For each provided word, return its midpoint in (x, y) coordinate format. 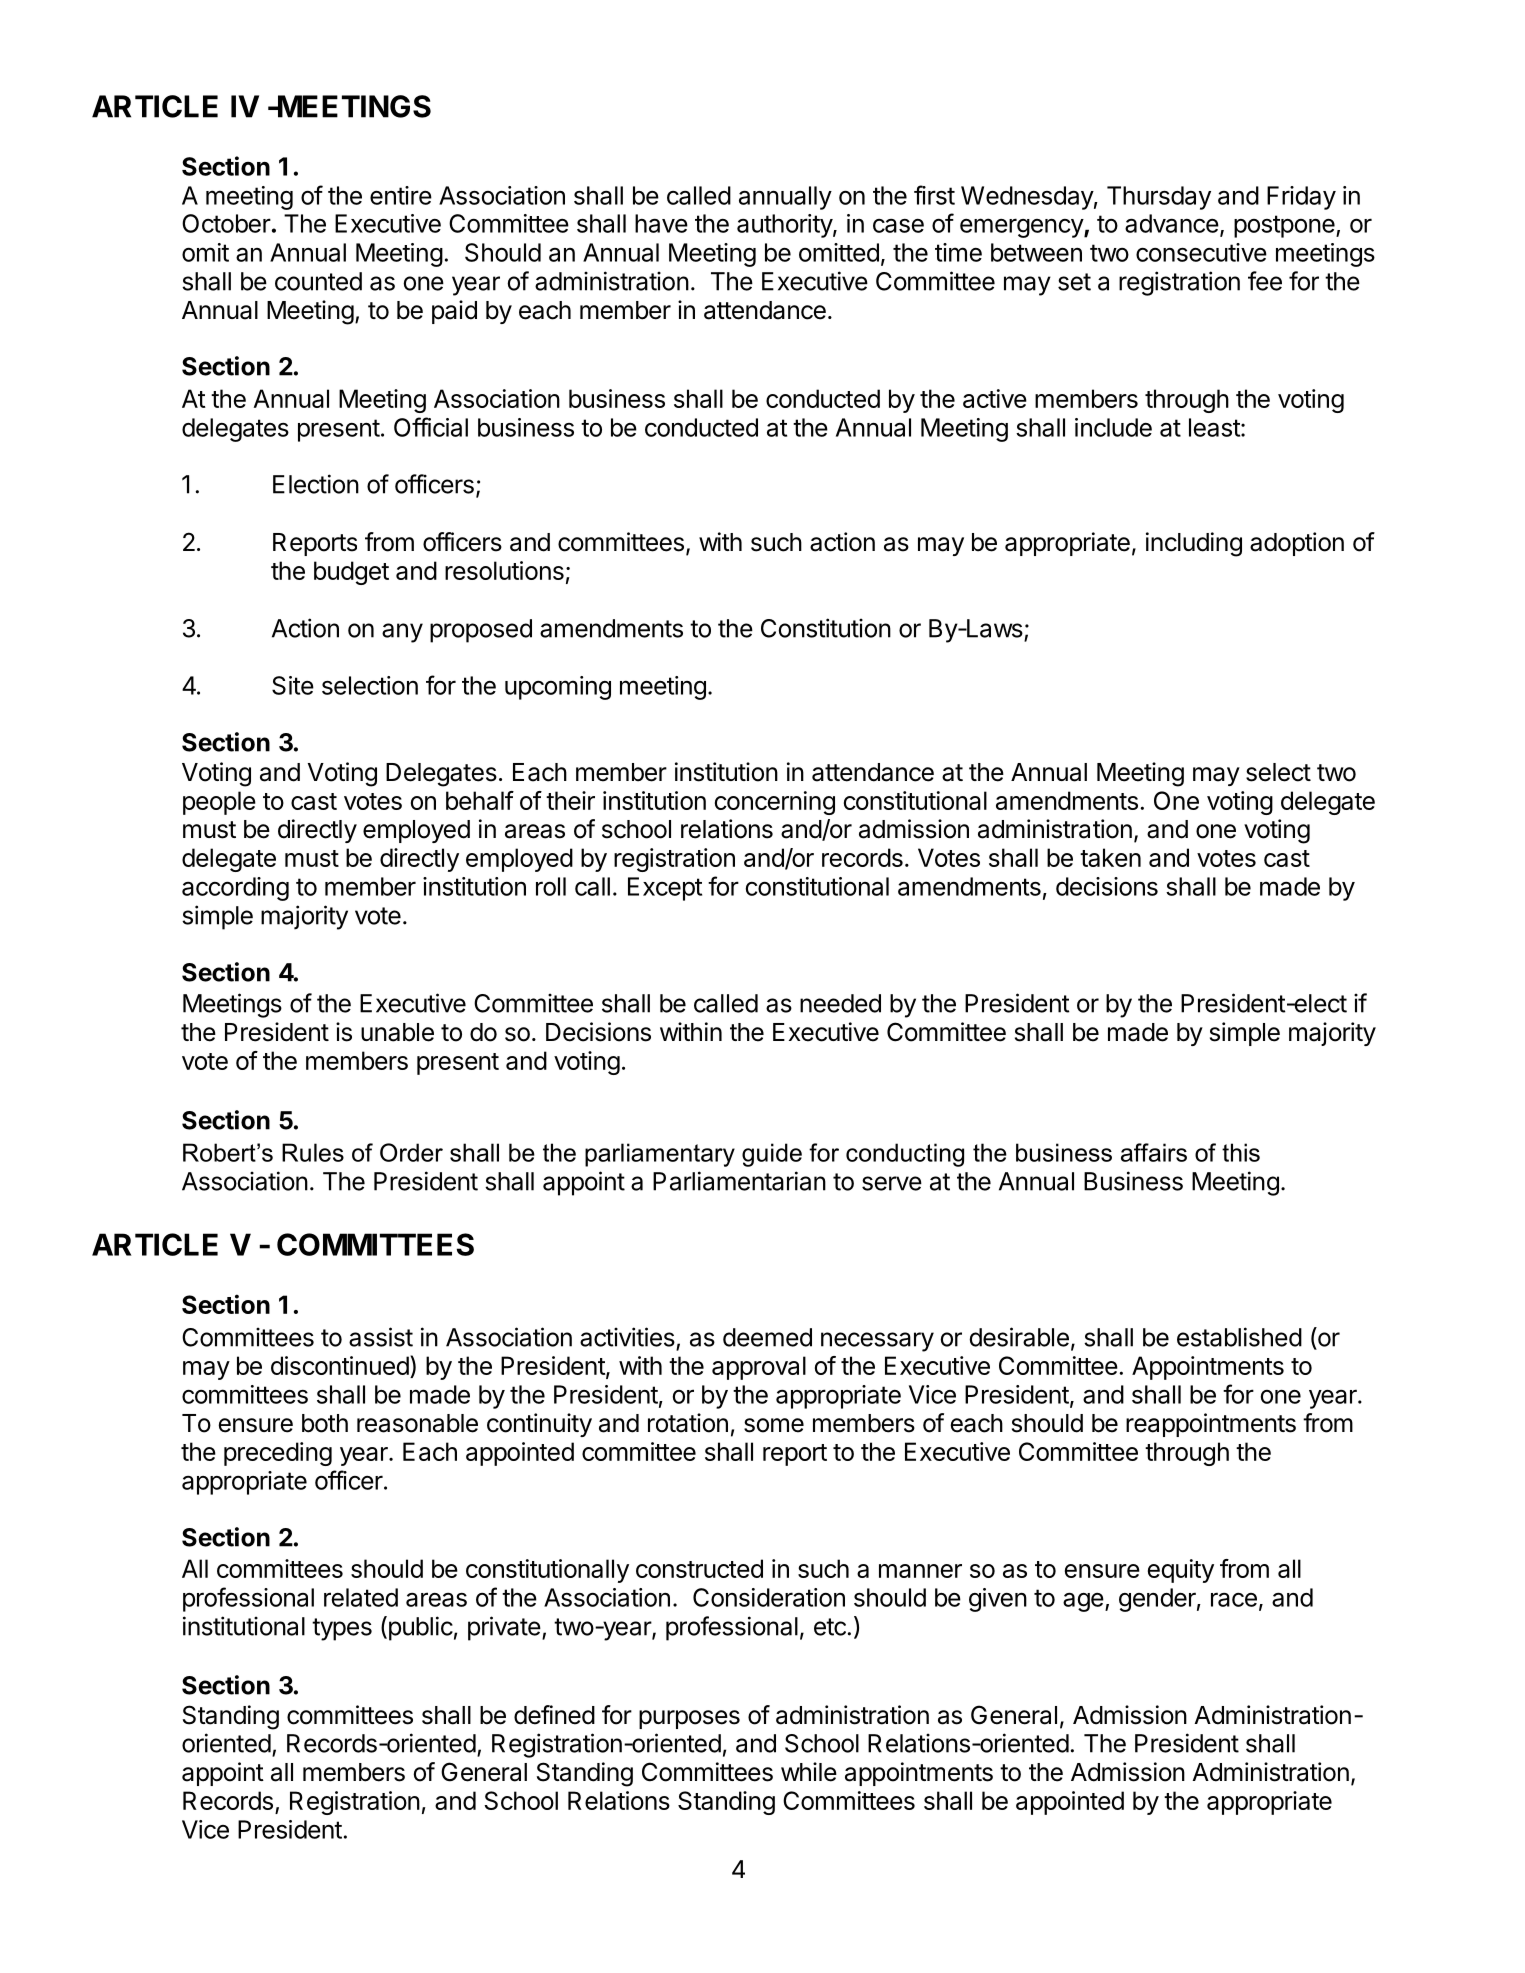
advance (1172, 223)
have (661, 223)
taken (1110, 857)
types (342, 1629)
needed (840, 1003)
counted (318, 281)
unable (397, 1032)
